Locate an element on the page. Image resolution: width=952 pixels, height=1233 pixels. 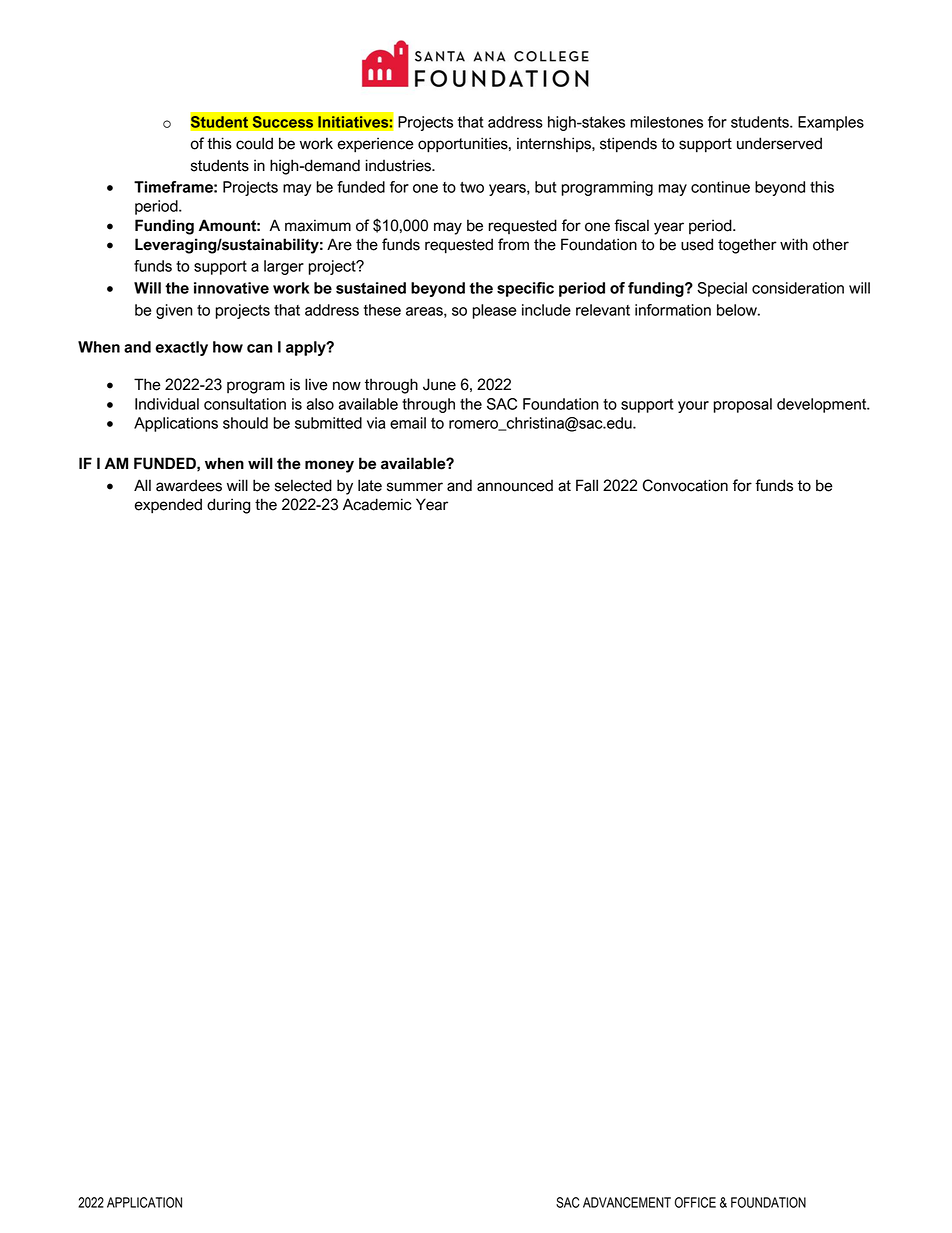
Convocation is located at coordinates (685, 485).
